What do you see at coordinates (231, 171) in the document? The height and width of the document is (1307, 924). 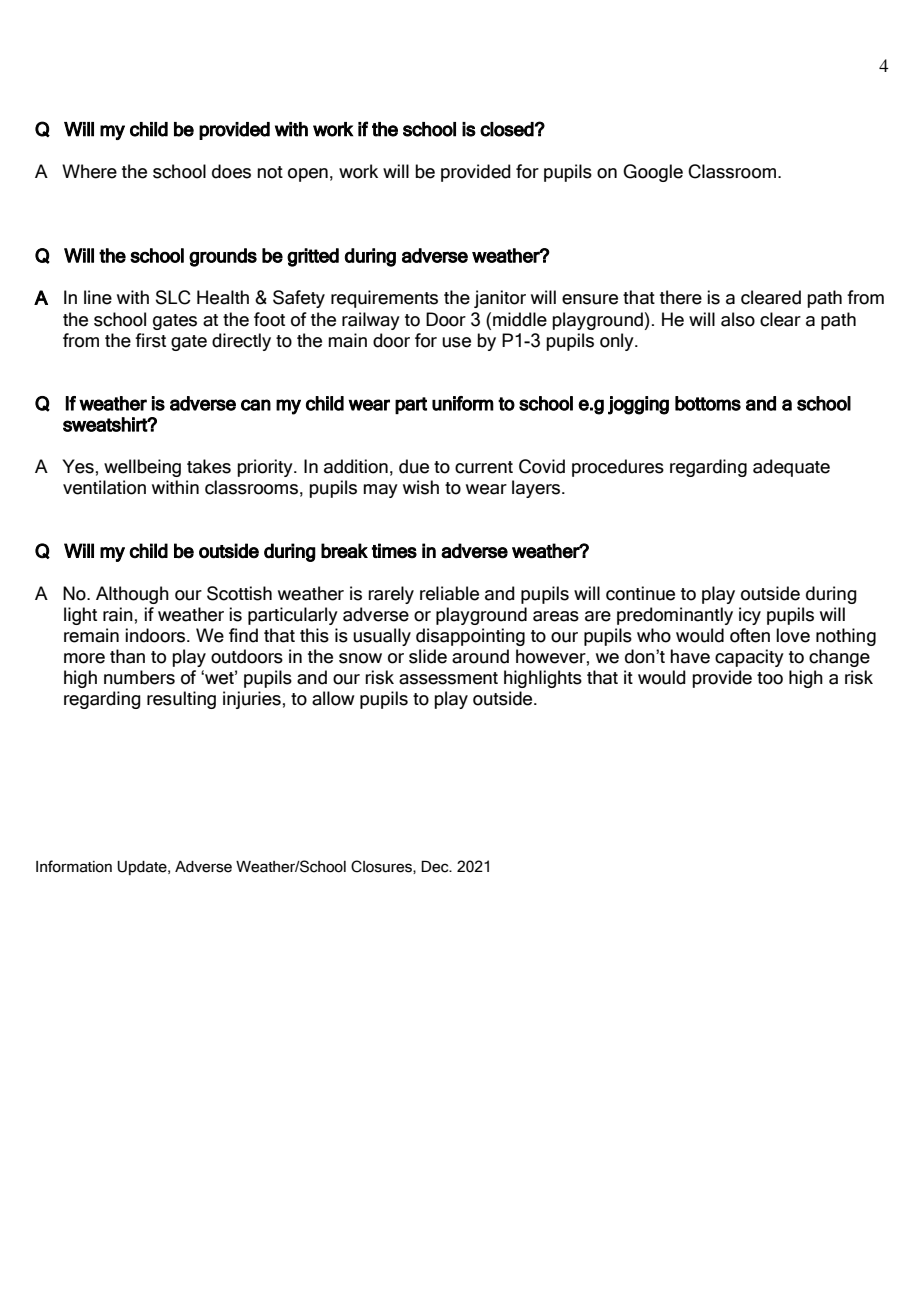 I see `does` at bounding box center [231, 171].
